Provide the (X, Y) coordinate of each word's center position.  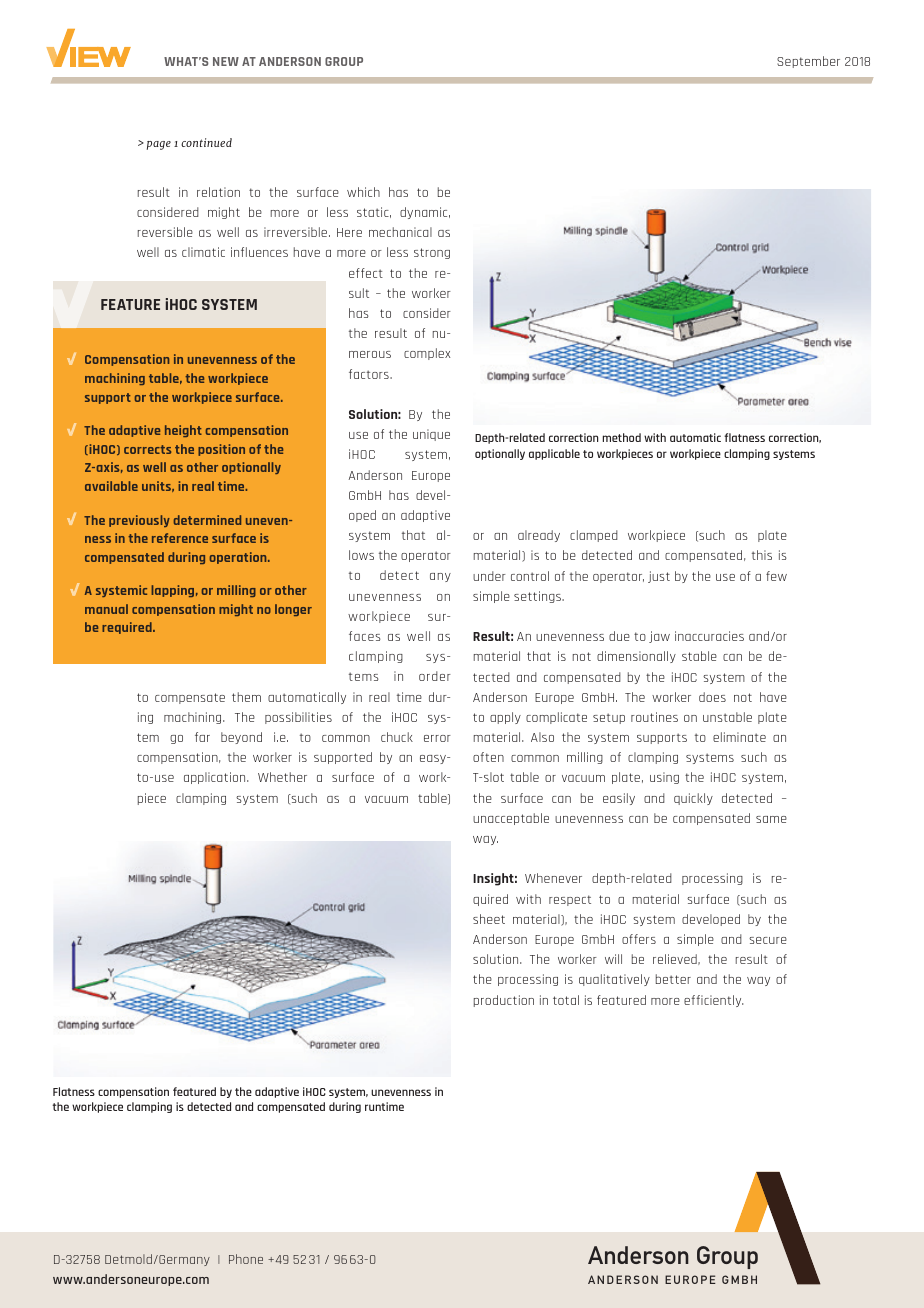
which (363, 192)
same (771, 819)
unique (431, 435)
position (221, 450)
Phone (246, 1259)
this (762, 555)
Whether (282, 777)
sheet (489, 919)
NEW (226, 61)
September (808, 62)
